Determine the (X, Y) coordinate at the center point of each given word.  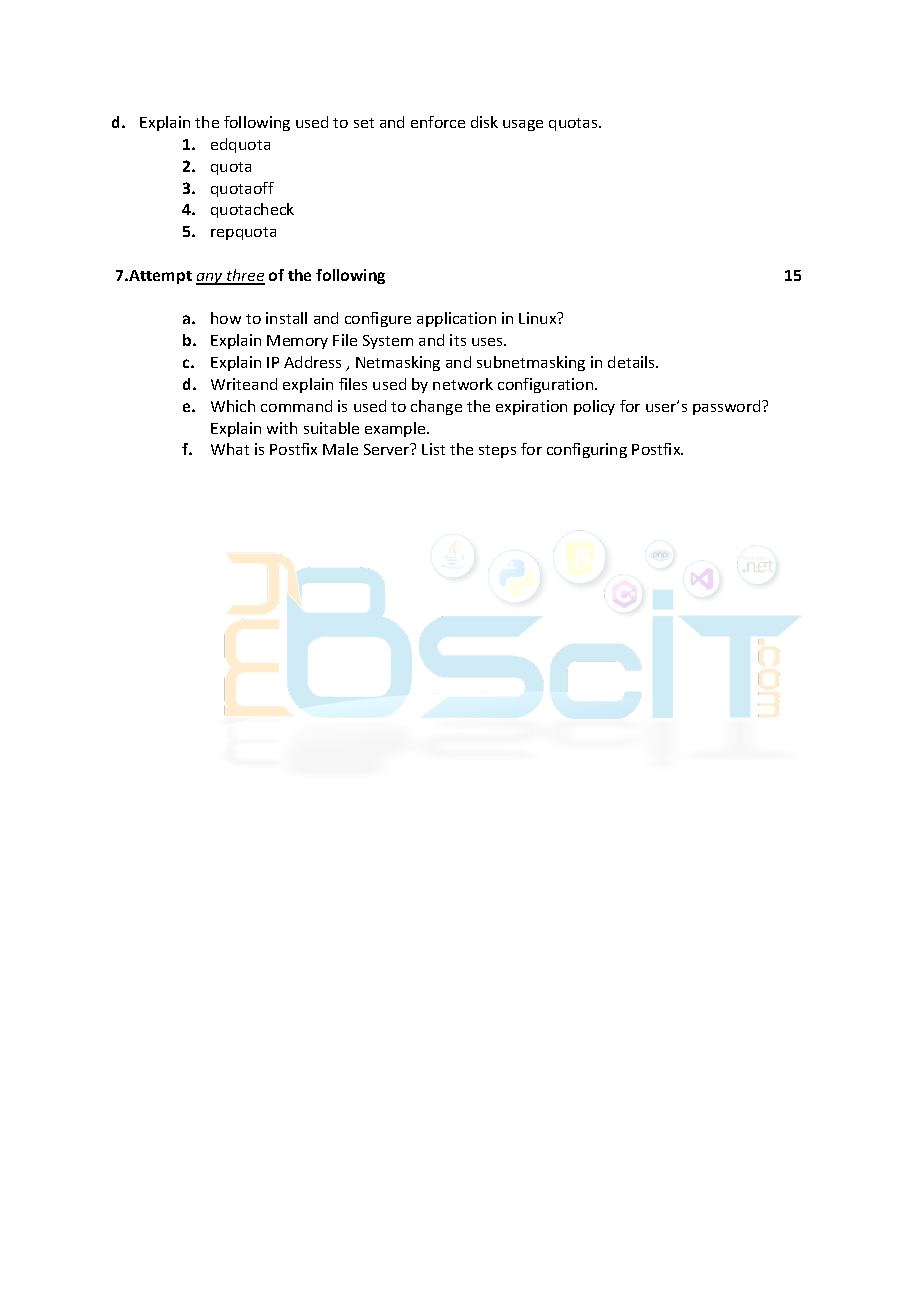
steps (497, 451)
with (282, 428)
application (456, 319)
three (245, 276)
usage (523, 125)
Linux (539, 318)
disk (484, 122)
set (364, 123)
